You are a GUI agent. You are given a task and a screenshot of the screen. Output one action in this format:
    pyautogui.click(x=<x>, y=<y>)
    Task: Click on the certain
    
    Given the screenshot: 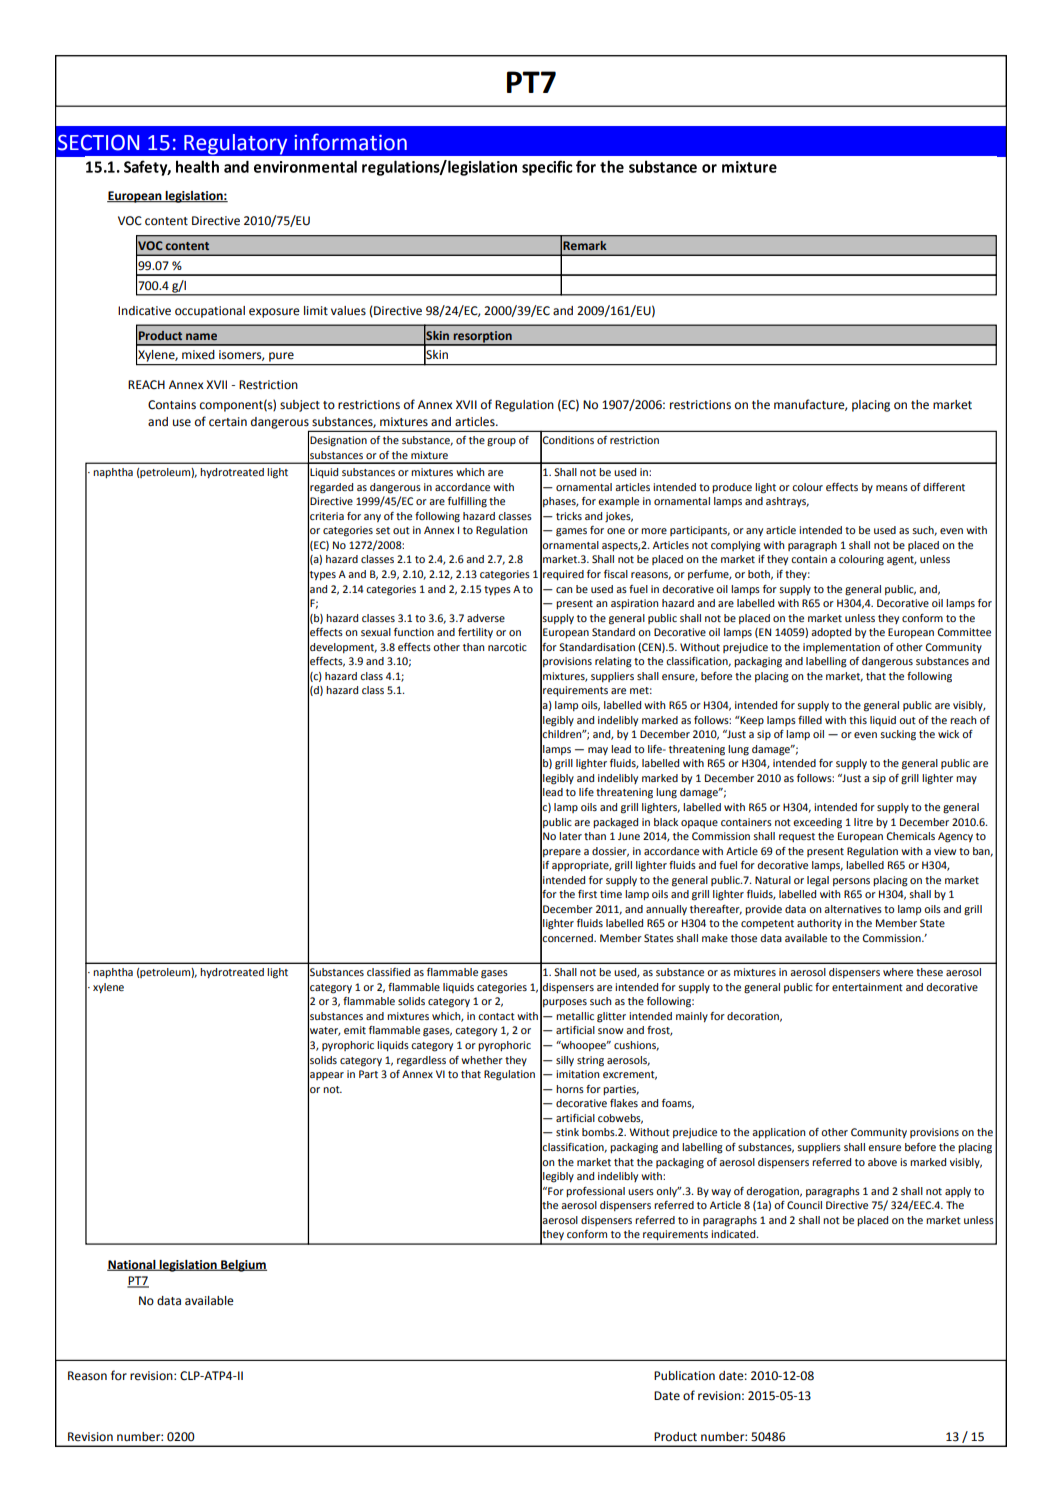 What is the action you would take?
    pyautogui.click(x=228, y=422)
